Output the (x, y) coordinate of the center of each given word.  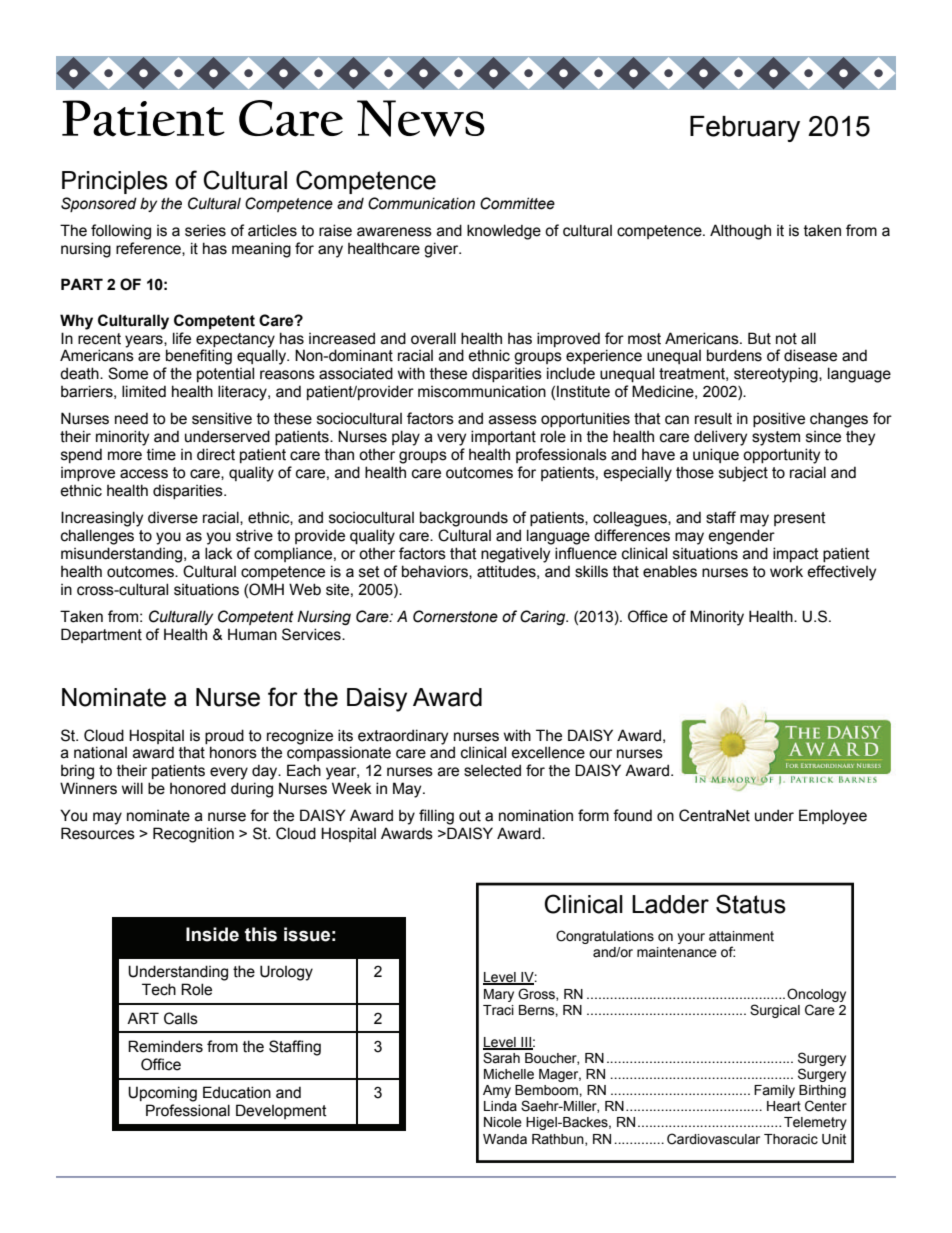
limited (144, 391)
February (745, 129)
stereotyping (777, 375)
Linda (500, 1106)
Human (252, 634)
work (786, 572)
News (421, 118)
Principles (115, 182)
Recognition (193, 835)
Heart (784, 1106)
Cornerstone (455, 616)
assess (513, 420)
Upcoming (162, 1094)
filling (436, 817)
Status (751, 904)
